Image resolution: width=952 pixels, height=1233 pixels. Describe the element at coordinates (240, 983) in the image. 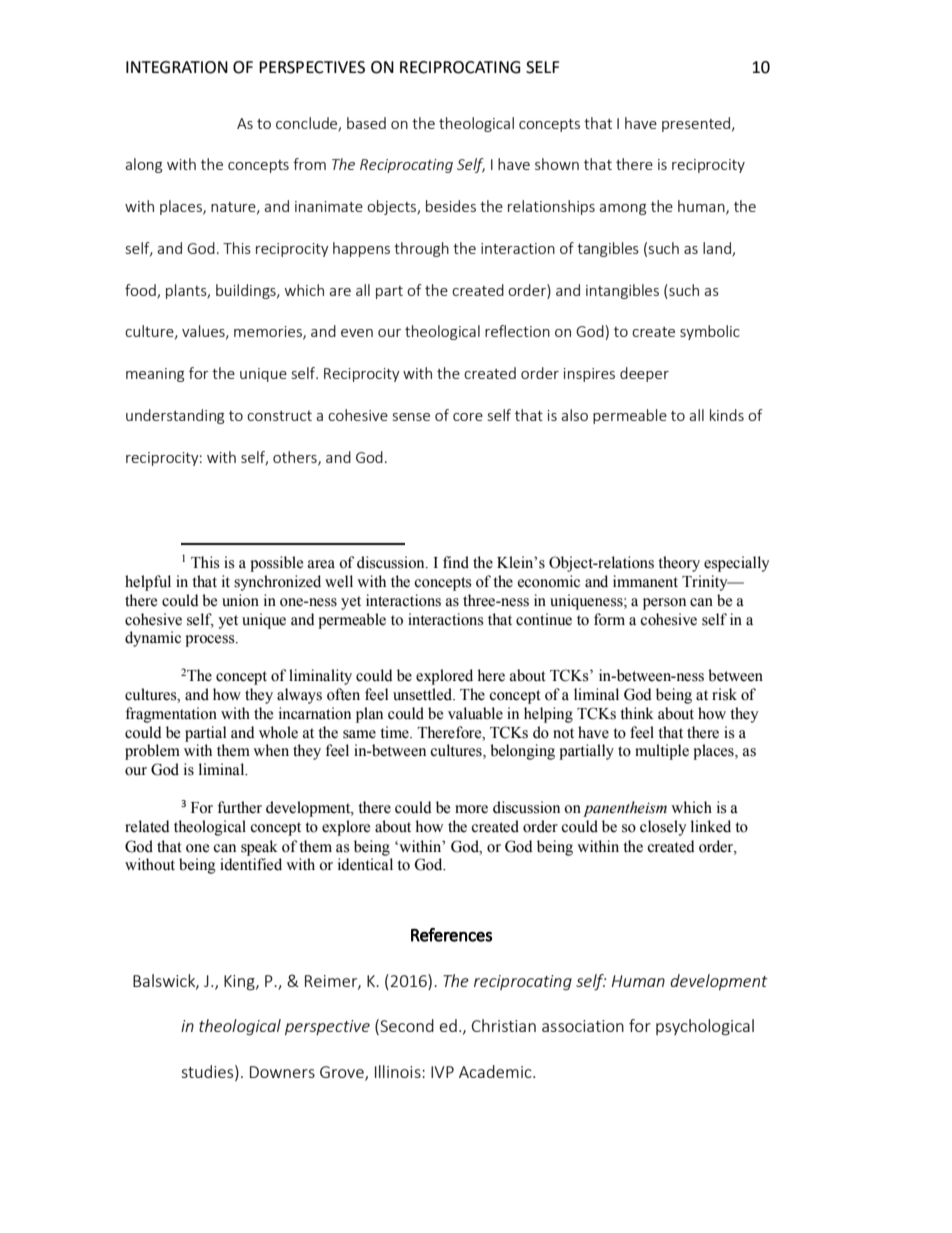

I see `King` at that location.
